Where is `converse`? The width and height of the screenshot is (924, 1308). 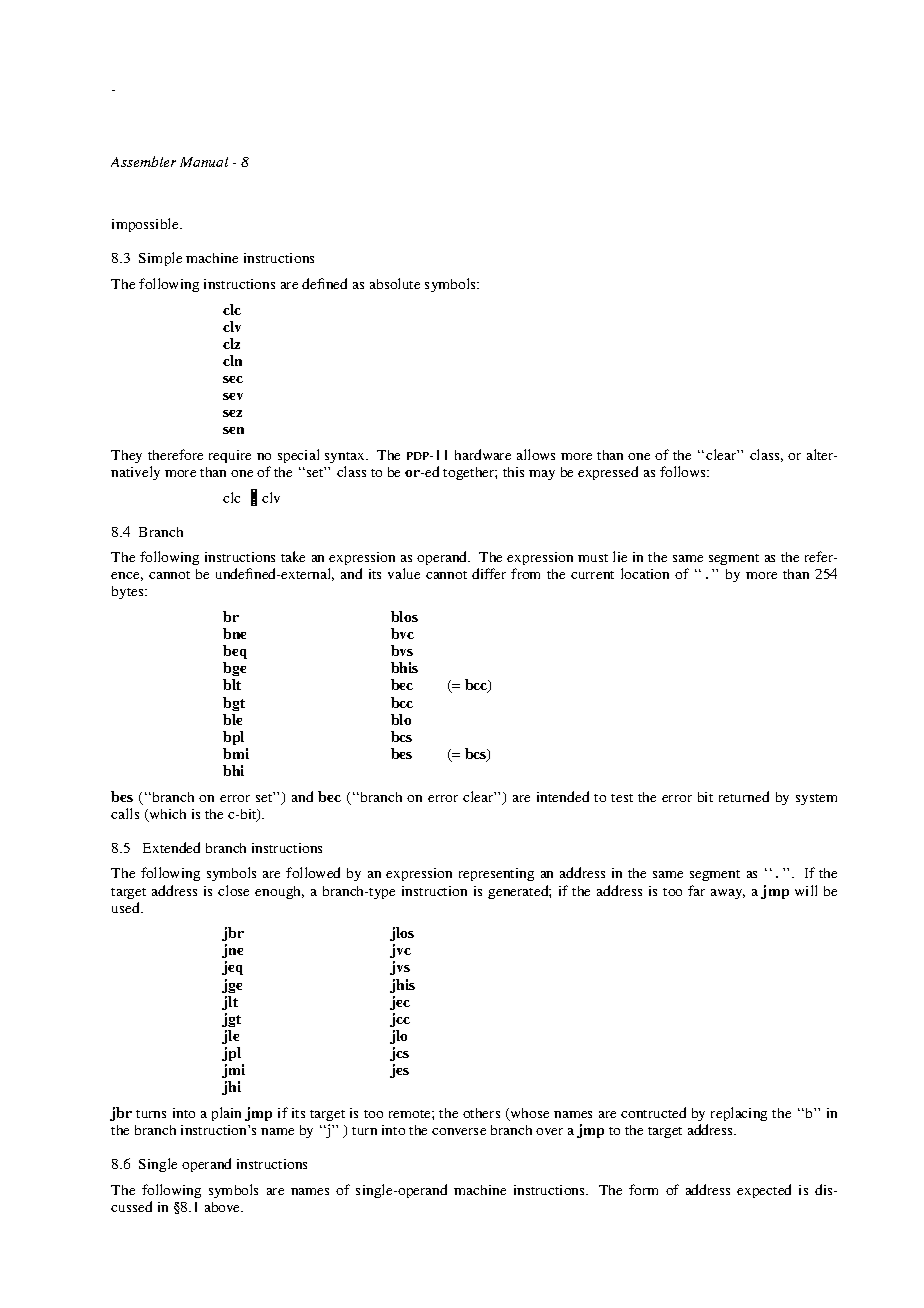
converse is located at coordinates (459, 1131).
